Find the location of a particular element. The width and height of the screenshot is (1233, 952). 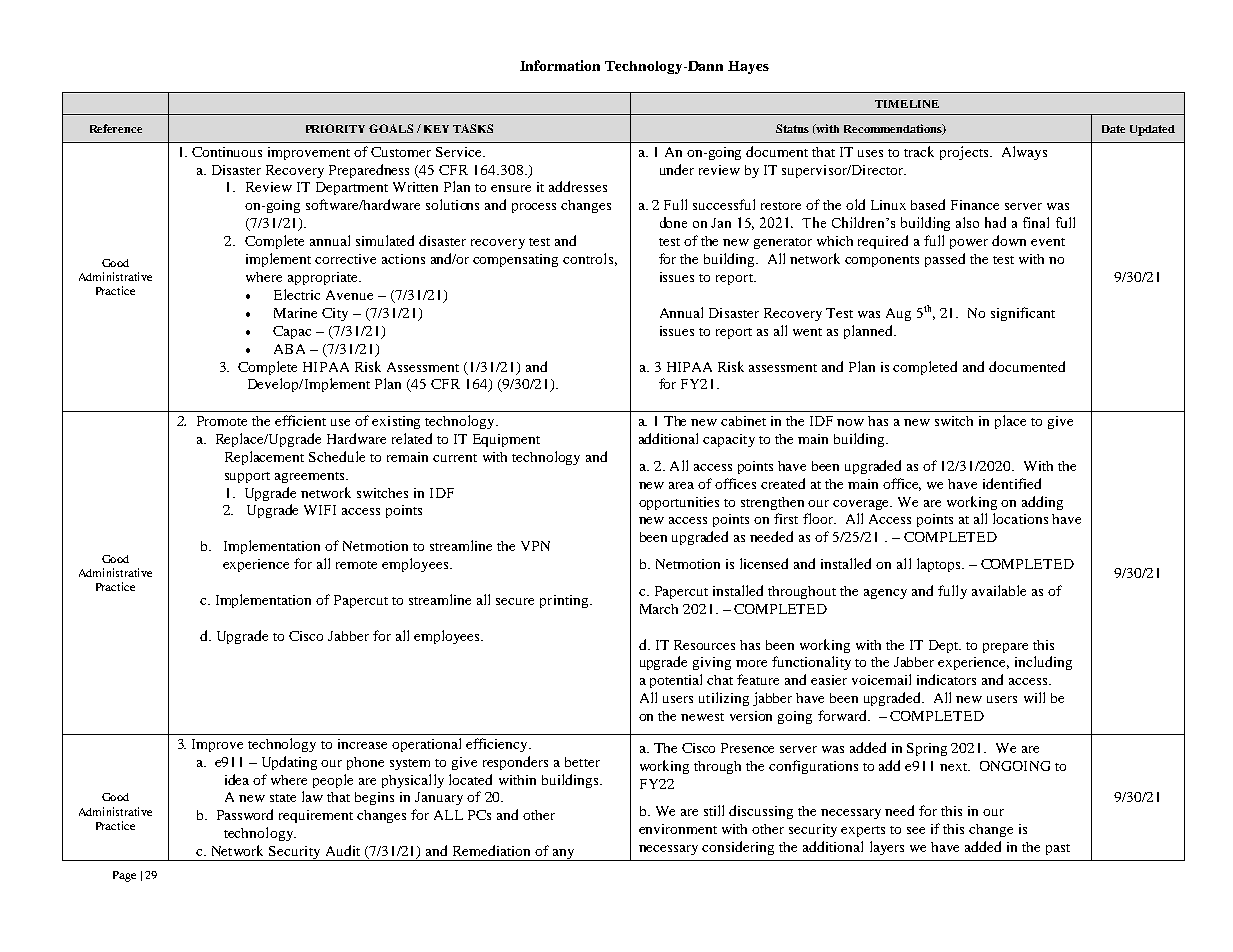

support is located at coordinates (247, 477).
